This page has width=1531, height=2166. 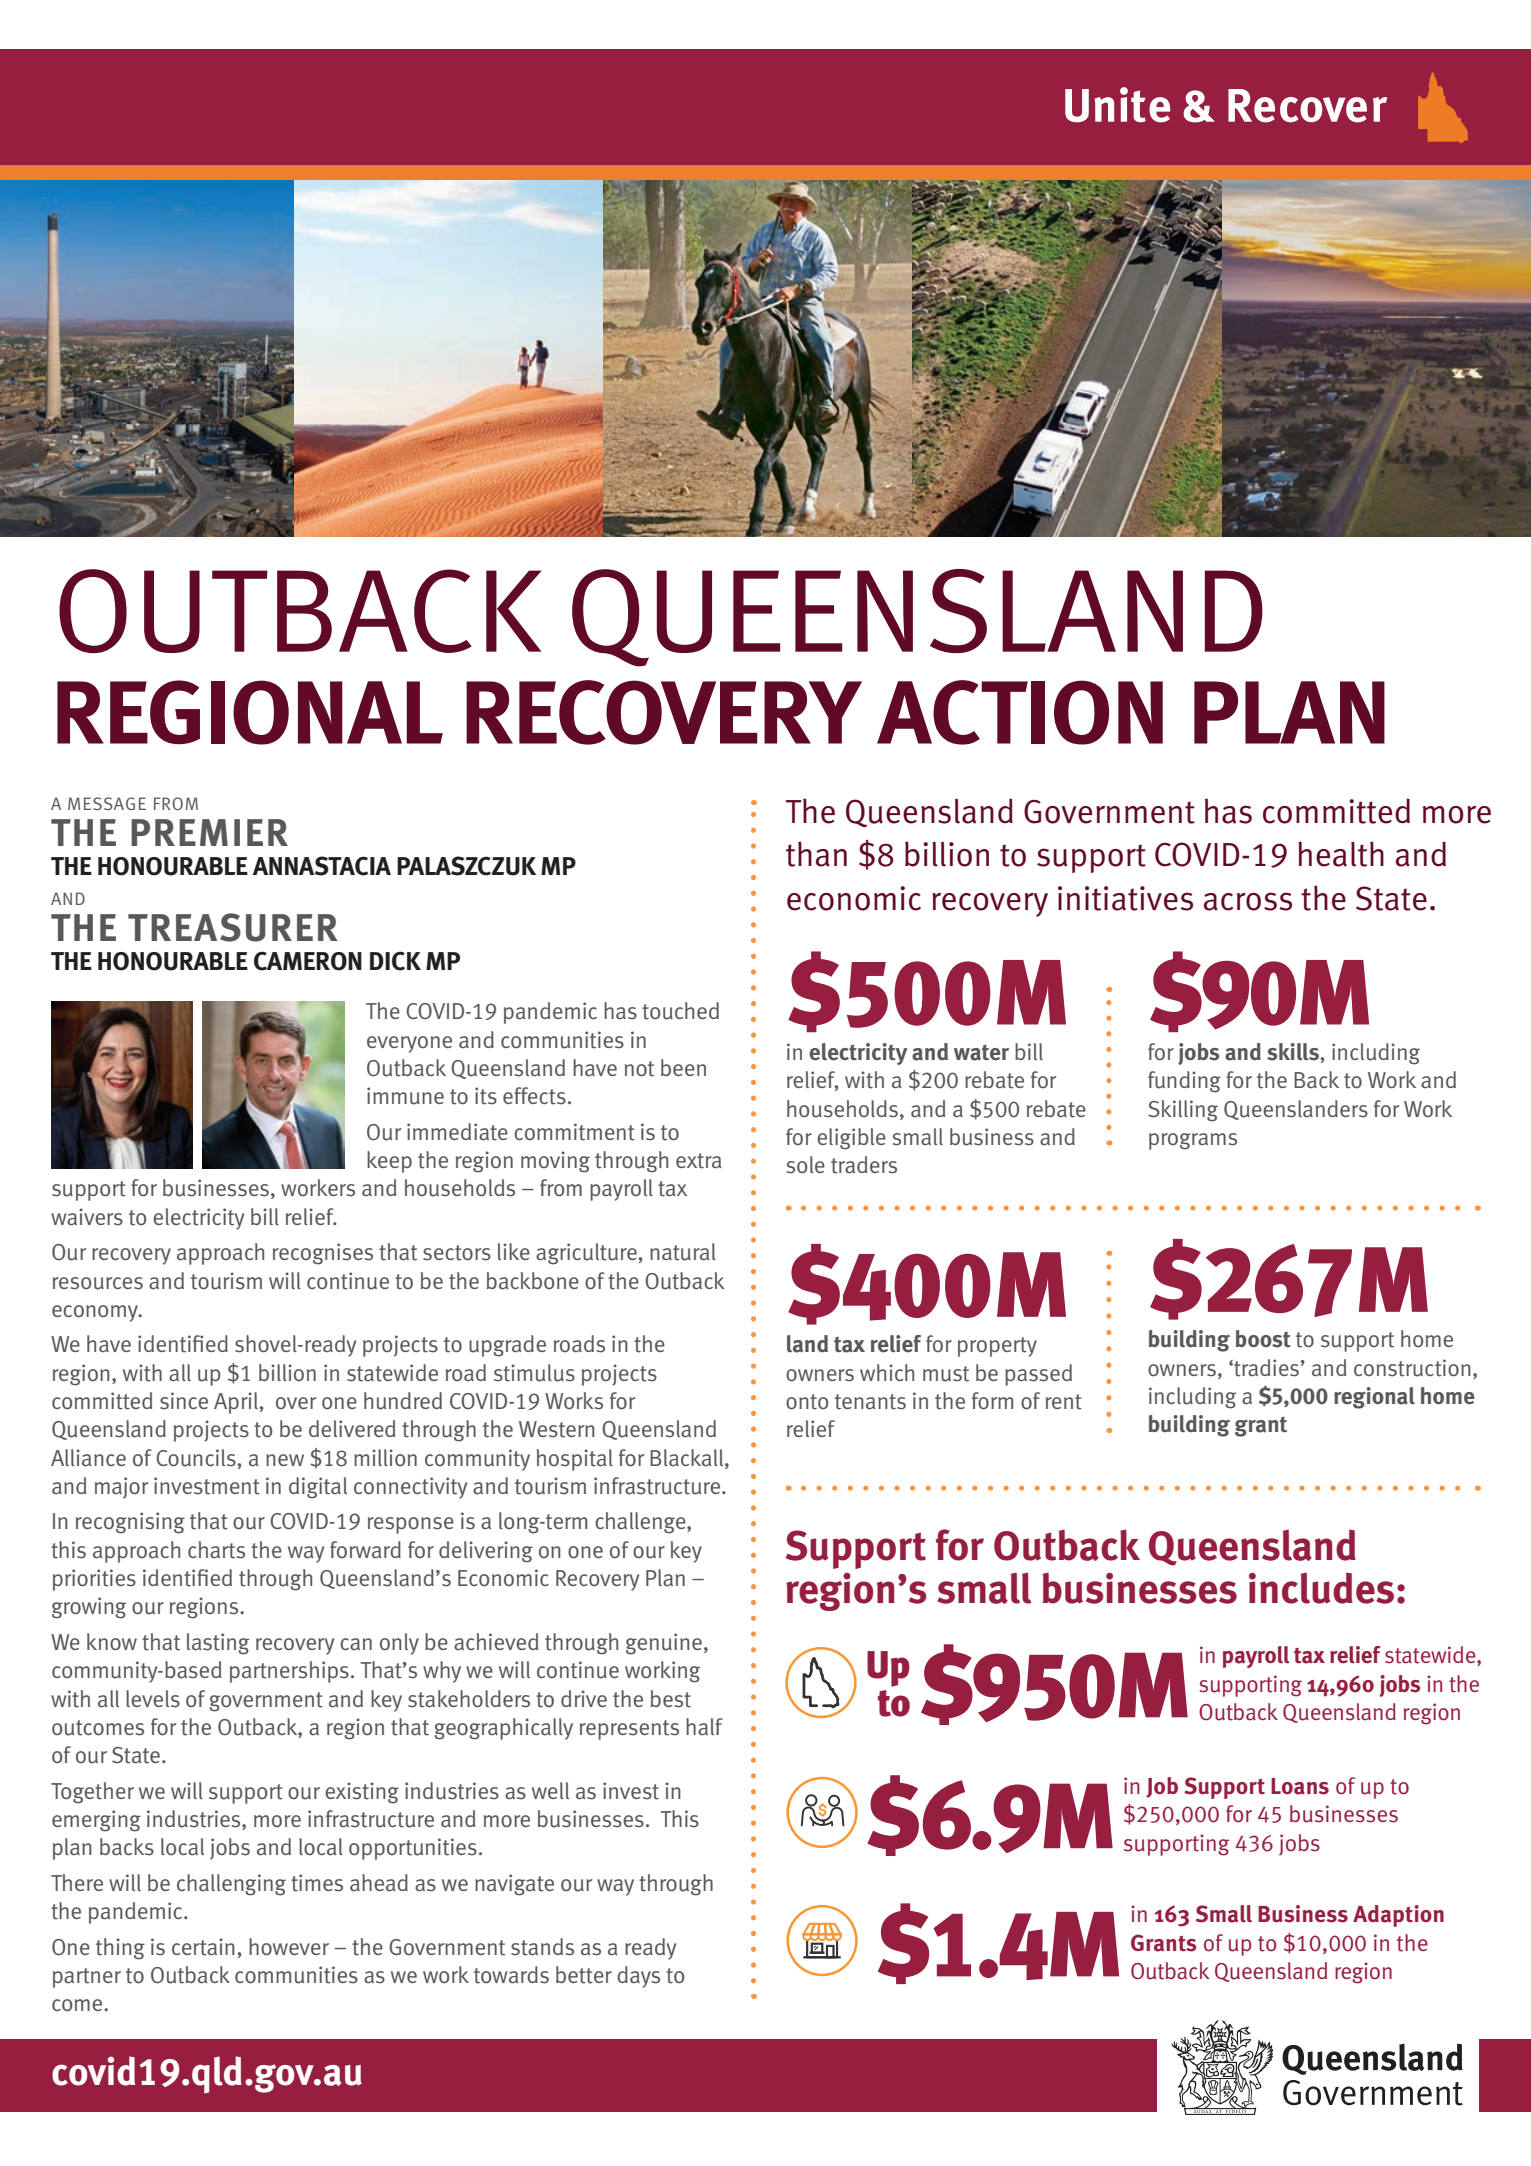 I want to click on extra, so click(x=699, y=1161).
